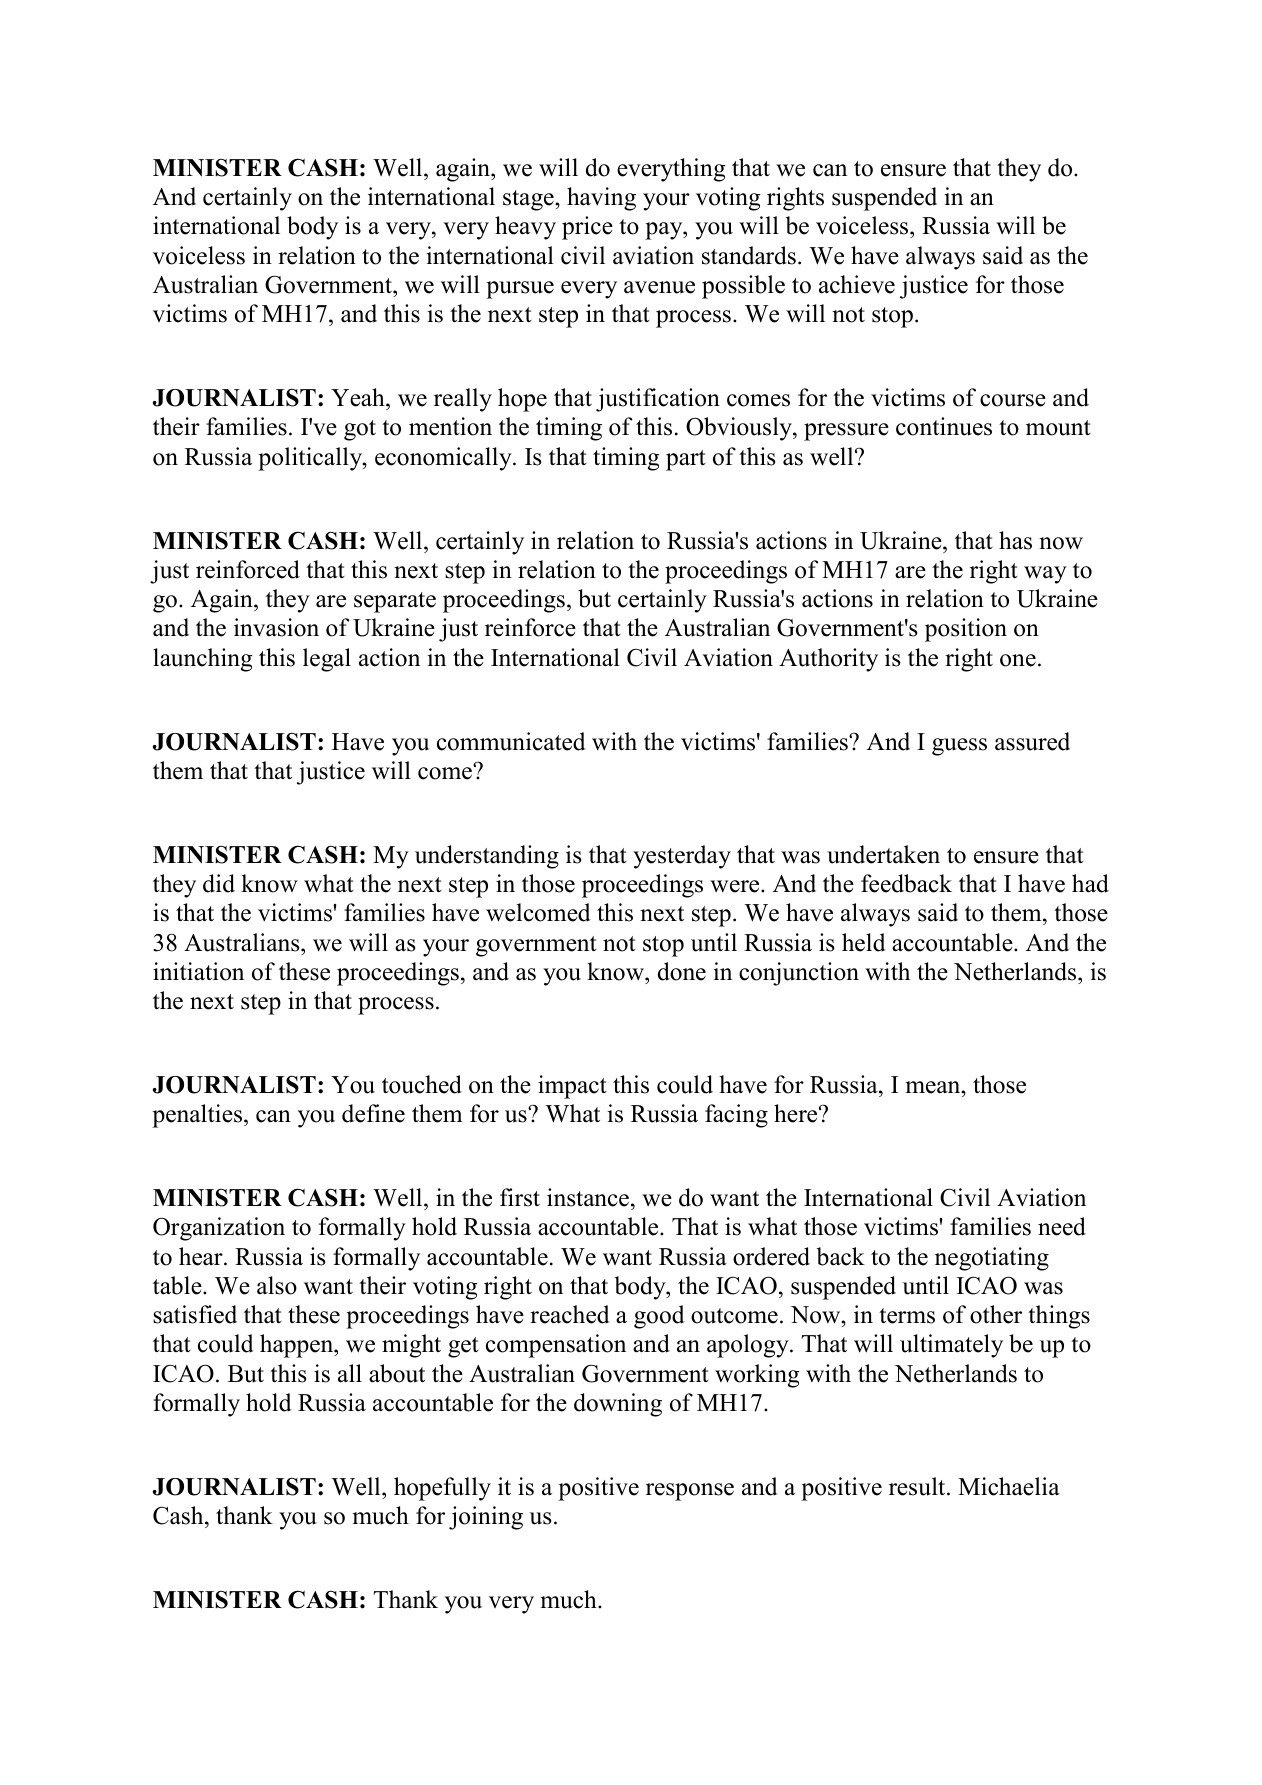 This screenshot has width=1262, height=1785. I want to click on Yeah, so click(359, 397).
